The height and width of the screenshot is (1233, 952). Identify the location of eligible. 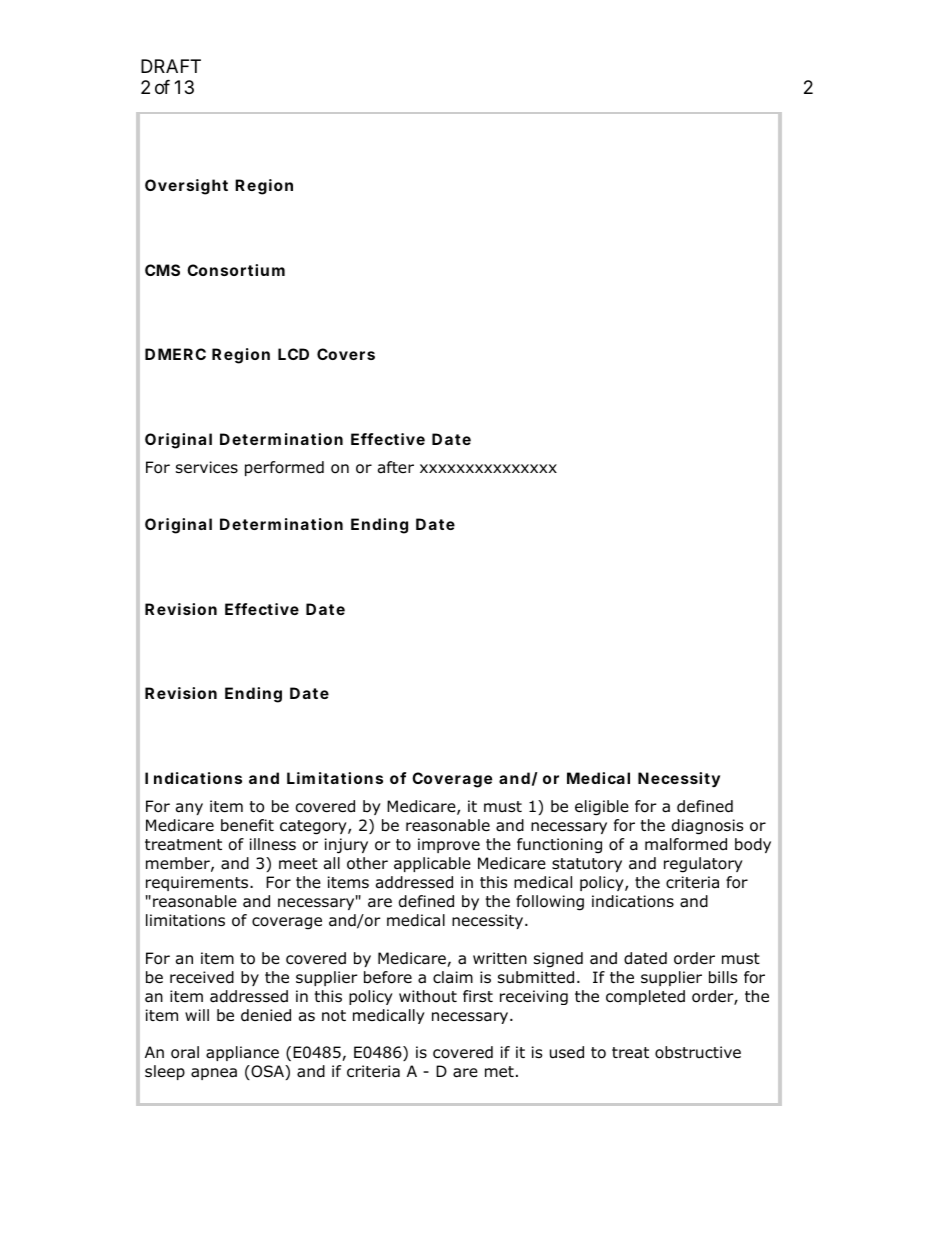
(602, 808).
